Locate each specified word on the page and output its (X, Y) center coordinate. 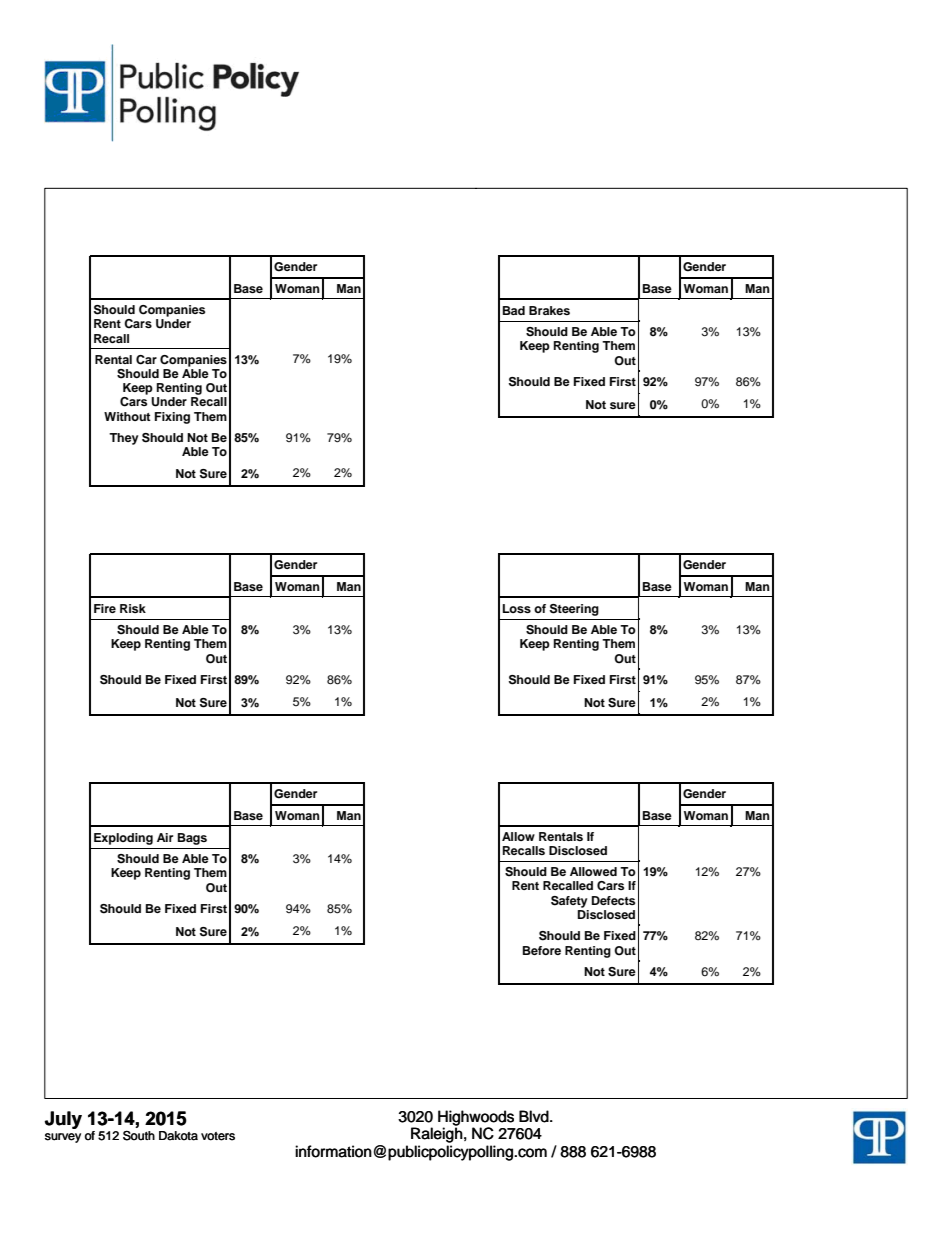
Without (127, 416)
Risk (133, 608)
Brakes (549, 310)
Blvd (535, 1116)
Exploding (123, 839)
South (139, 1135)
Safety (569, 902)
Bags (192, 839)
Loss (517, 608)
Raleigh (437, 1135)
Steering (574, 610)
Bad (514, 310)
